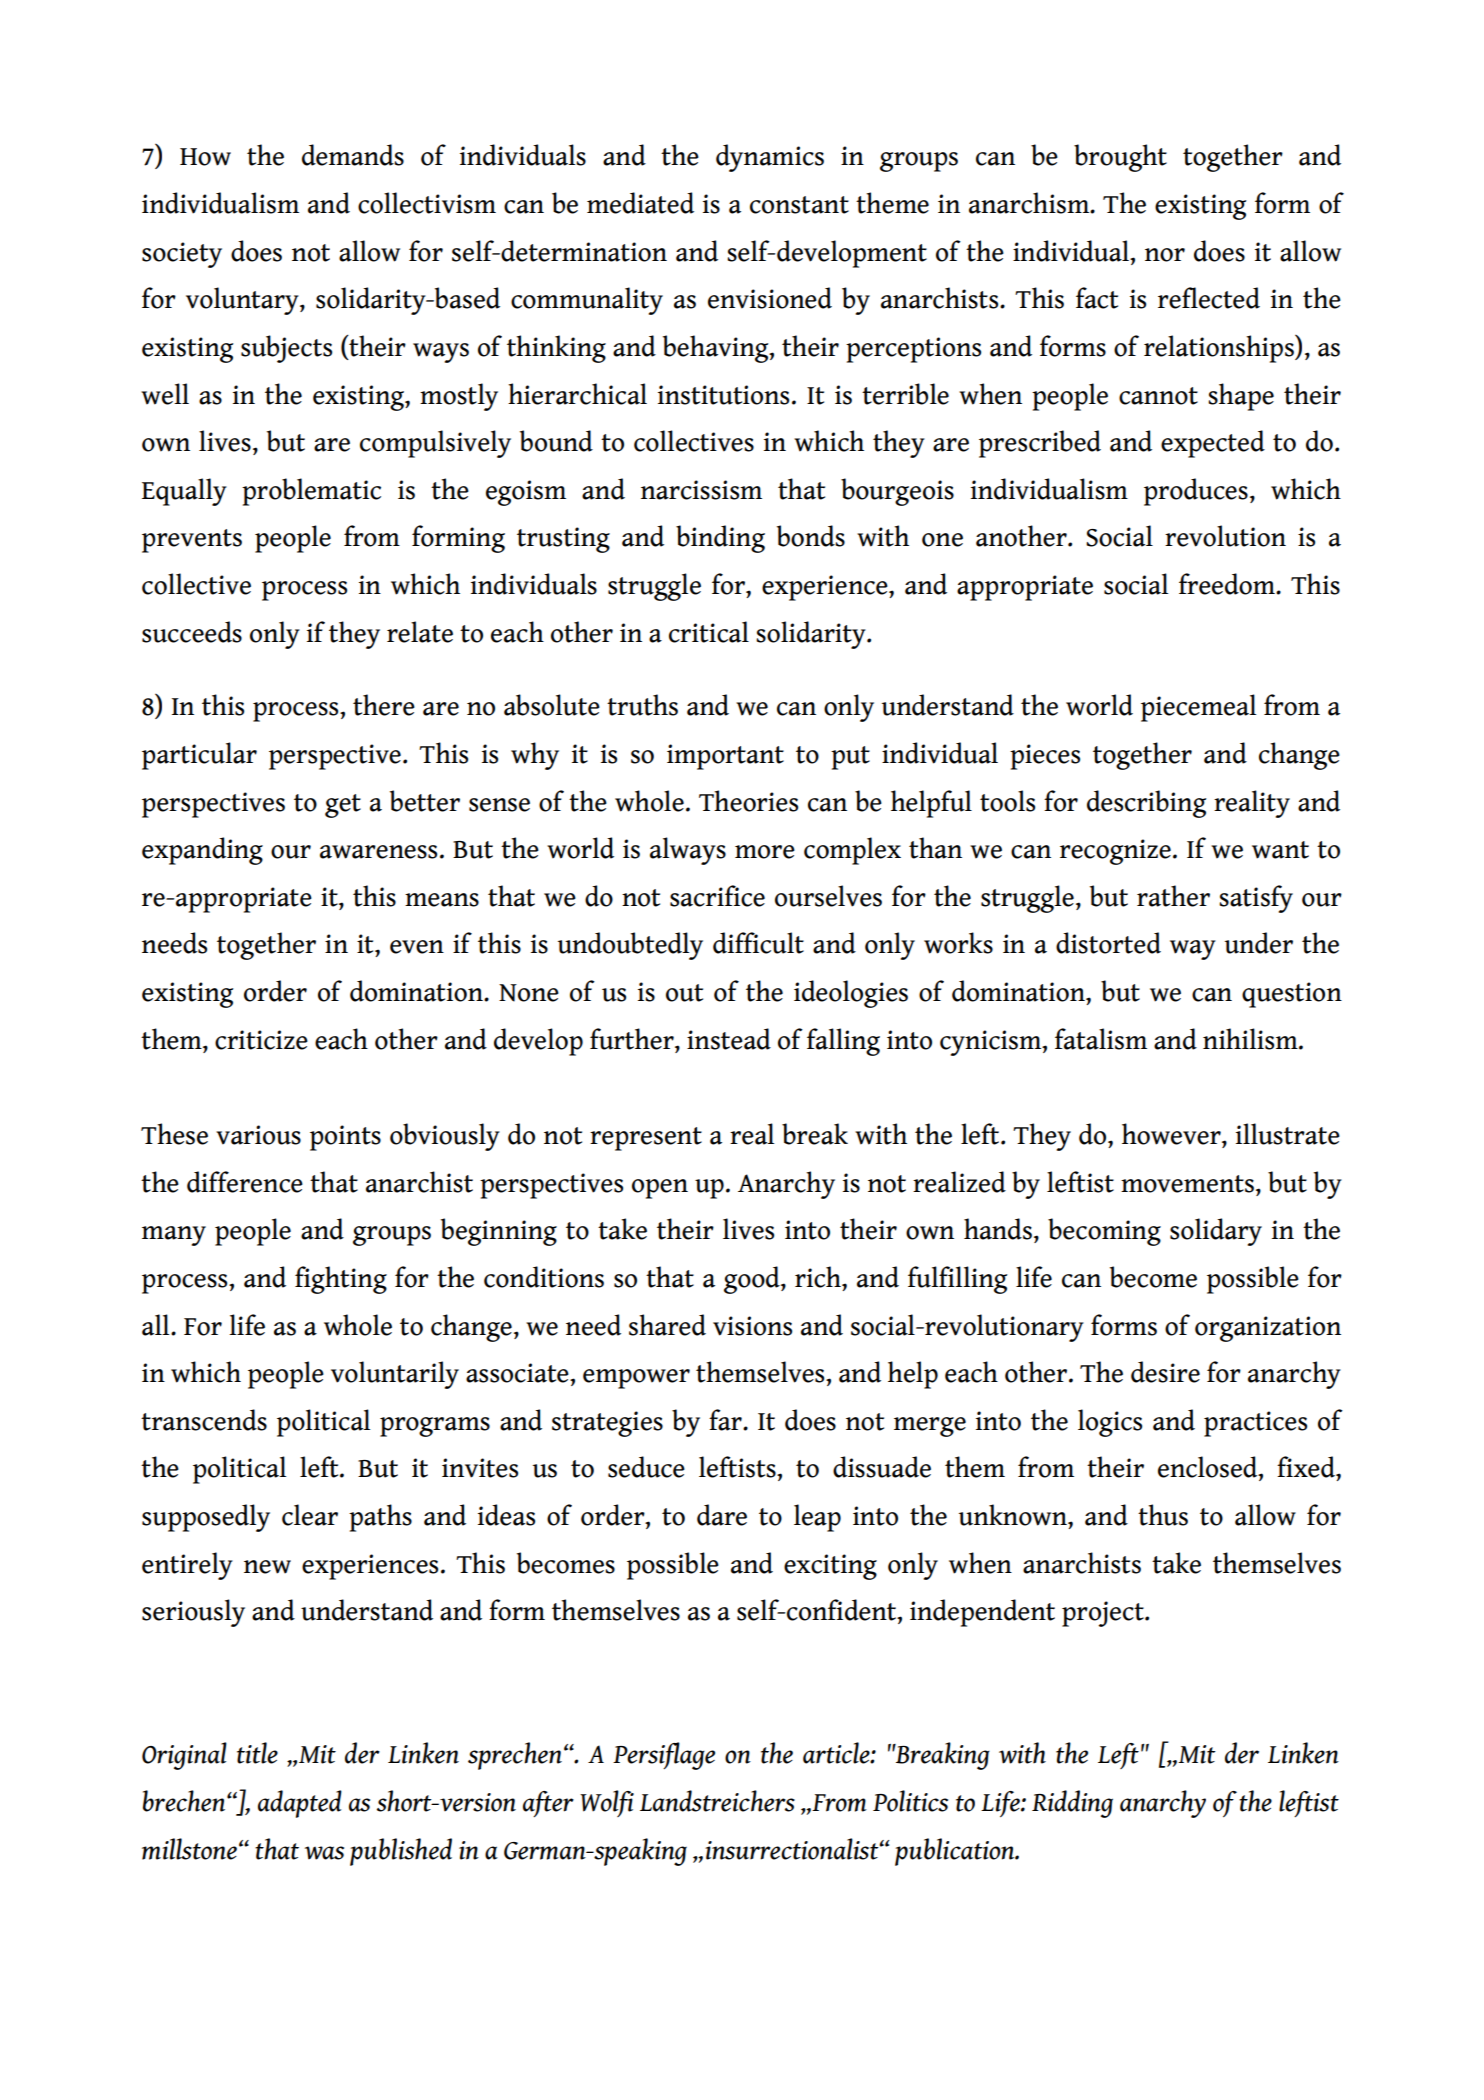 The width and height of the screenshot is (1484, 2100). What do you see at coordinates (341, 1280) in the screenshot?
I see `fighting` at bounding box center [341, 1280].
